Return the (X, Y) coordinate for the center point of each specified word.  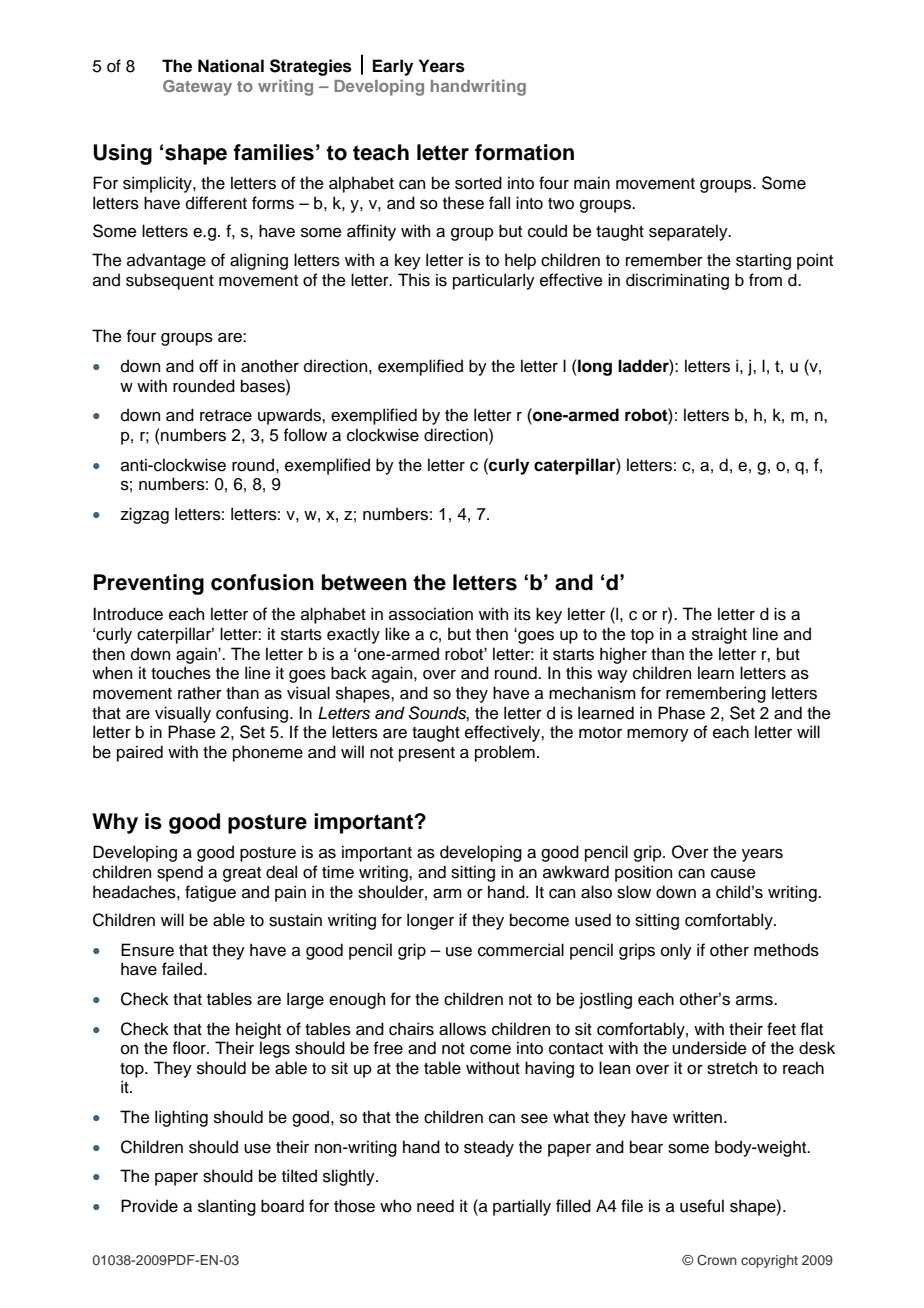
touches (181, 673)
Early (393, 67)
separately (689, 232)
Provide (149, 1206)
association (431, 614)
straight (719, 635)
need (435, 1206)
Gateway (197, 88)
